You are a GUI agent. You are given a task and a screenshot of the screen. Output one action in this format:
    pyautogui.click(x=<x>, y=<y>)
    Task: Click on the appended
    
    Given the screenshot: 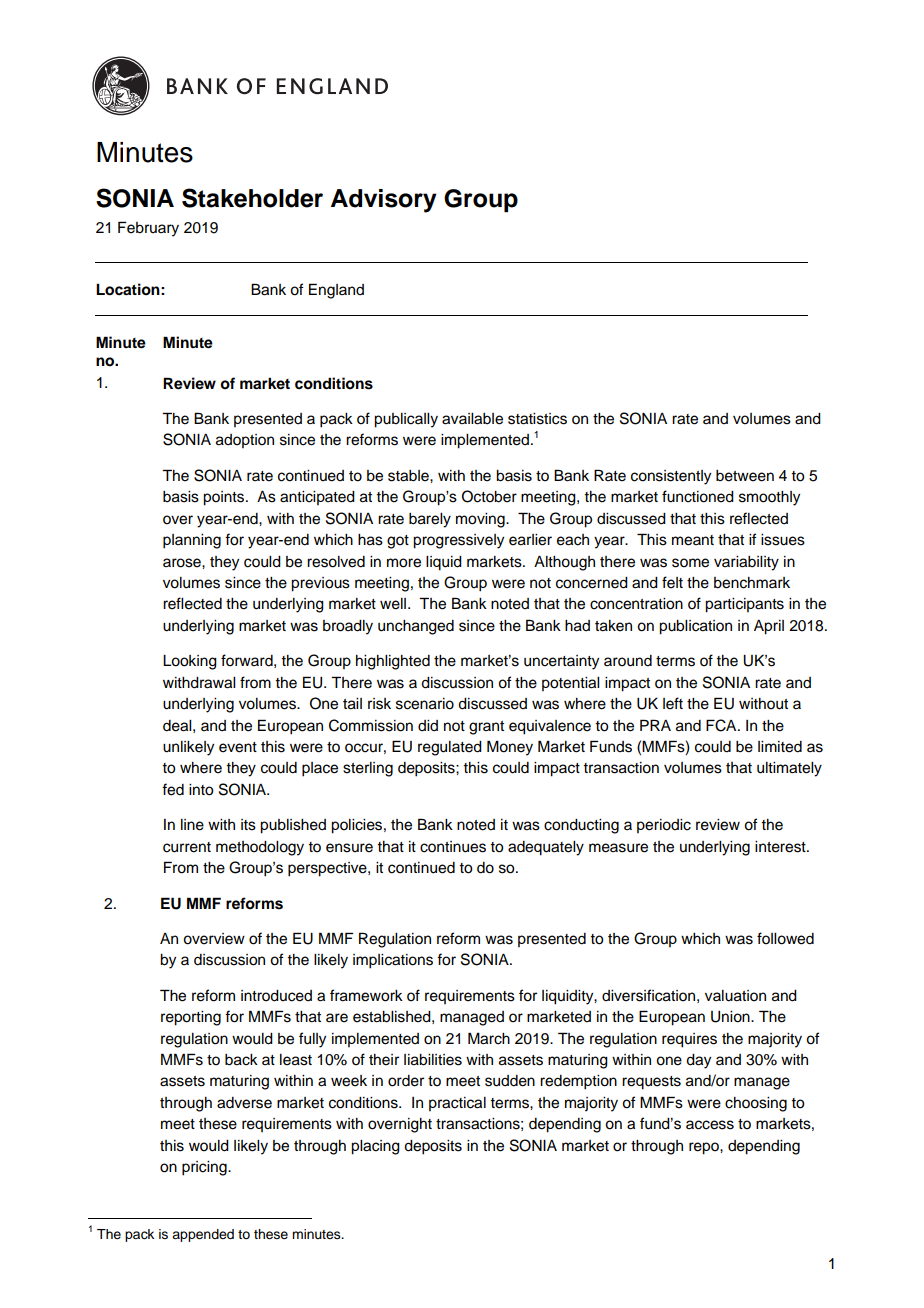 What is the action you would take?
    pyautogui.click(x=203, y=1235)
